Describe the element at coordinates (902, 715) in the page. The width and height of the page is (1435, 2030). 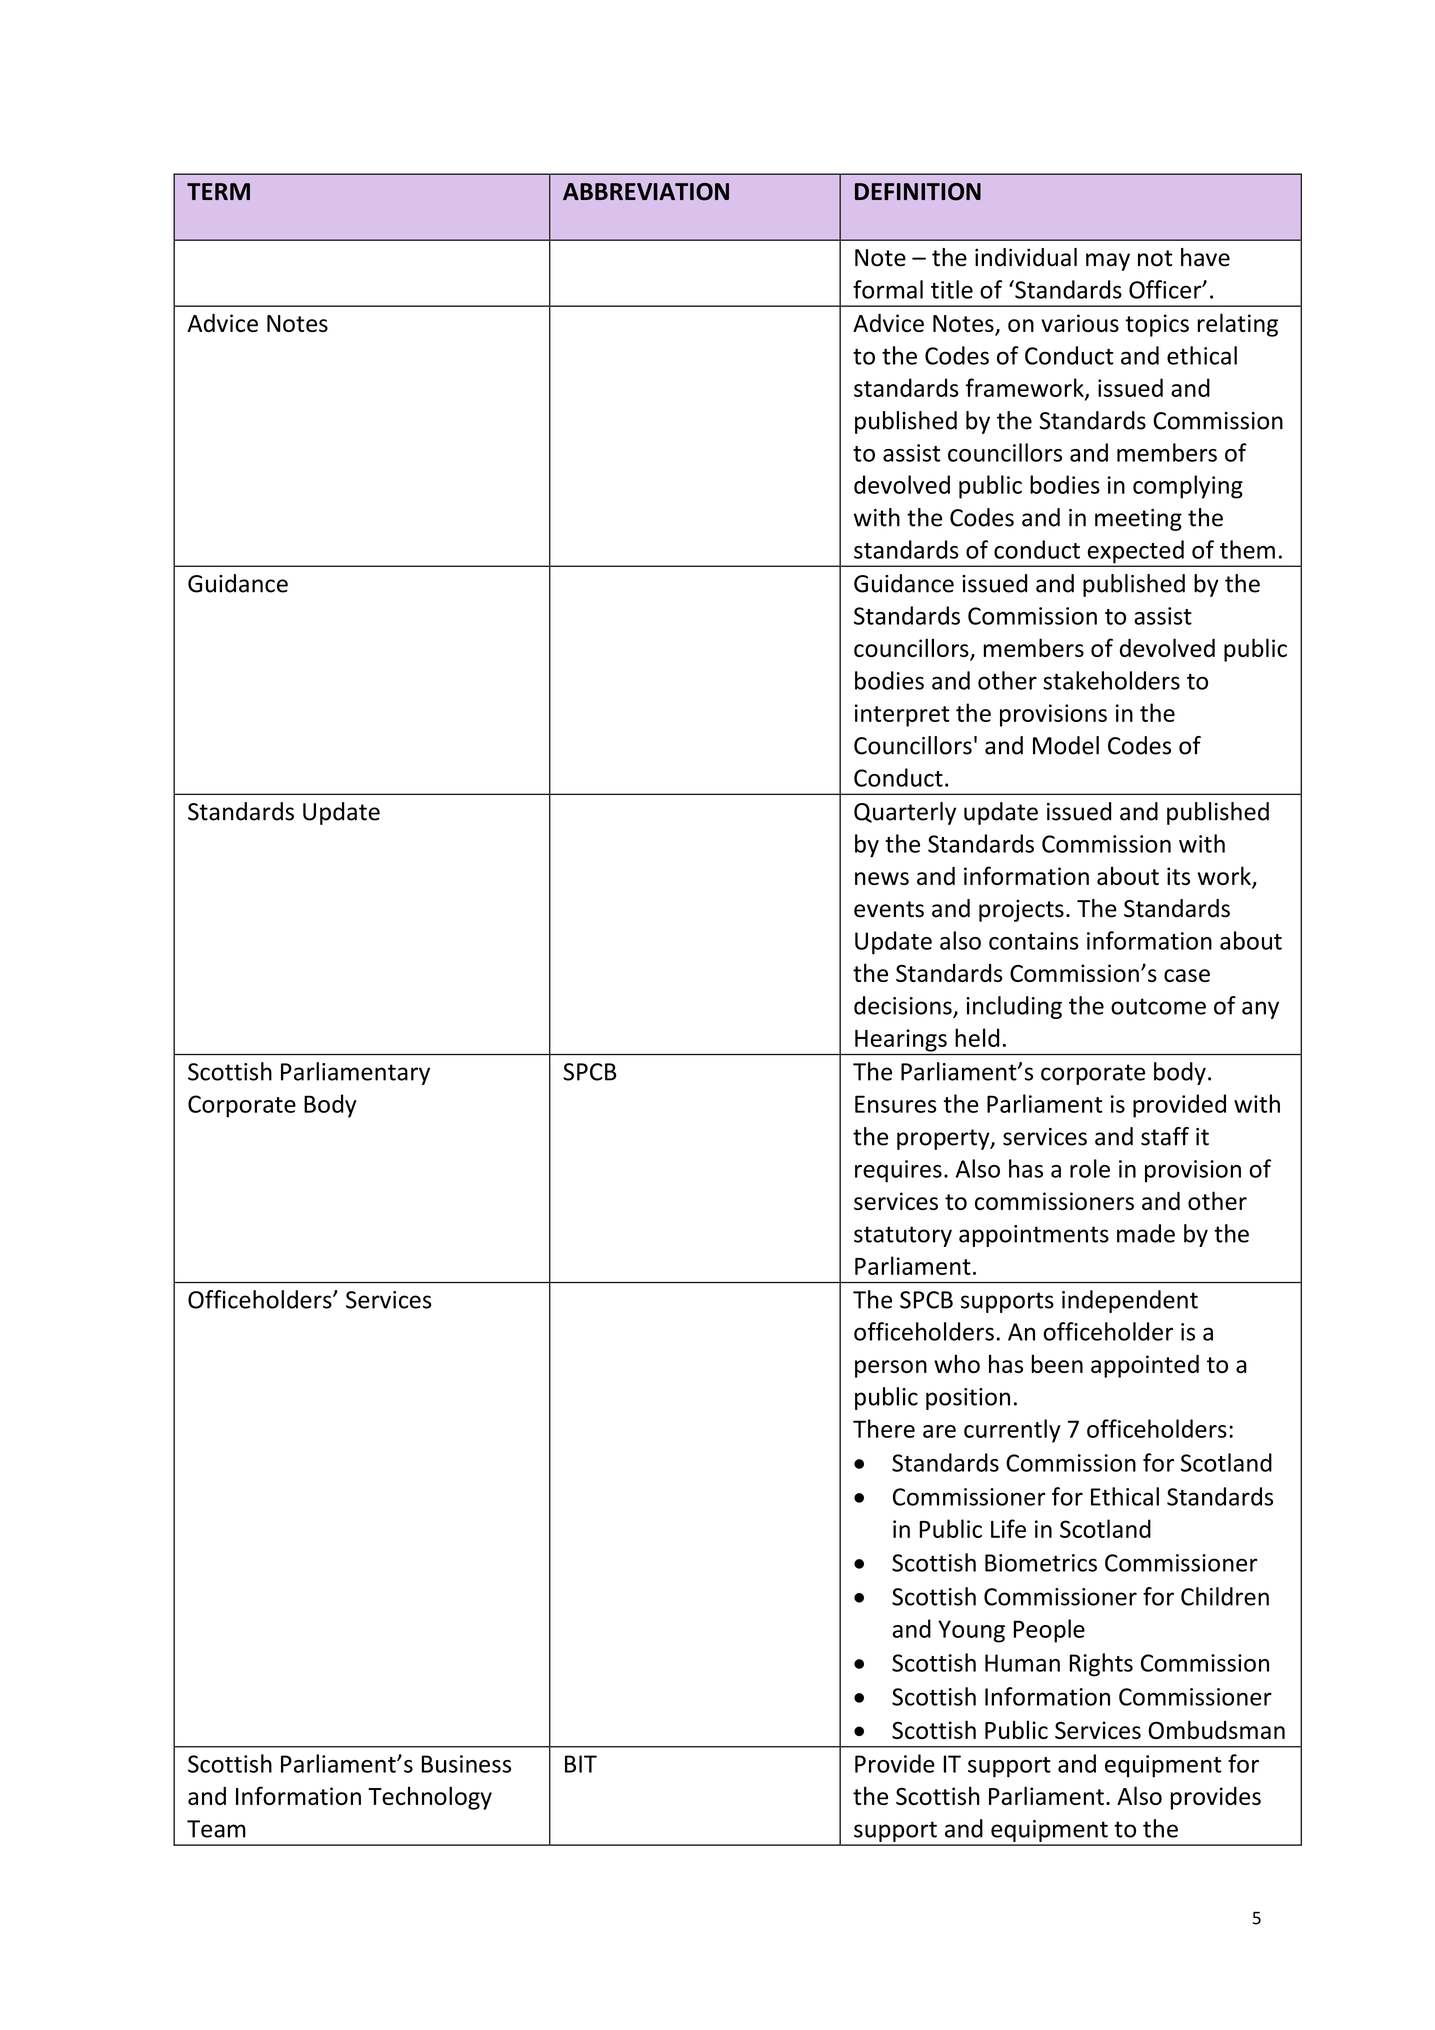
I see `interpret` at that location.
